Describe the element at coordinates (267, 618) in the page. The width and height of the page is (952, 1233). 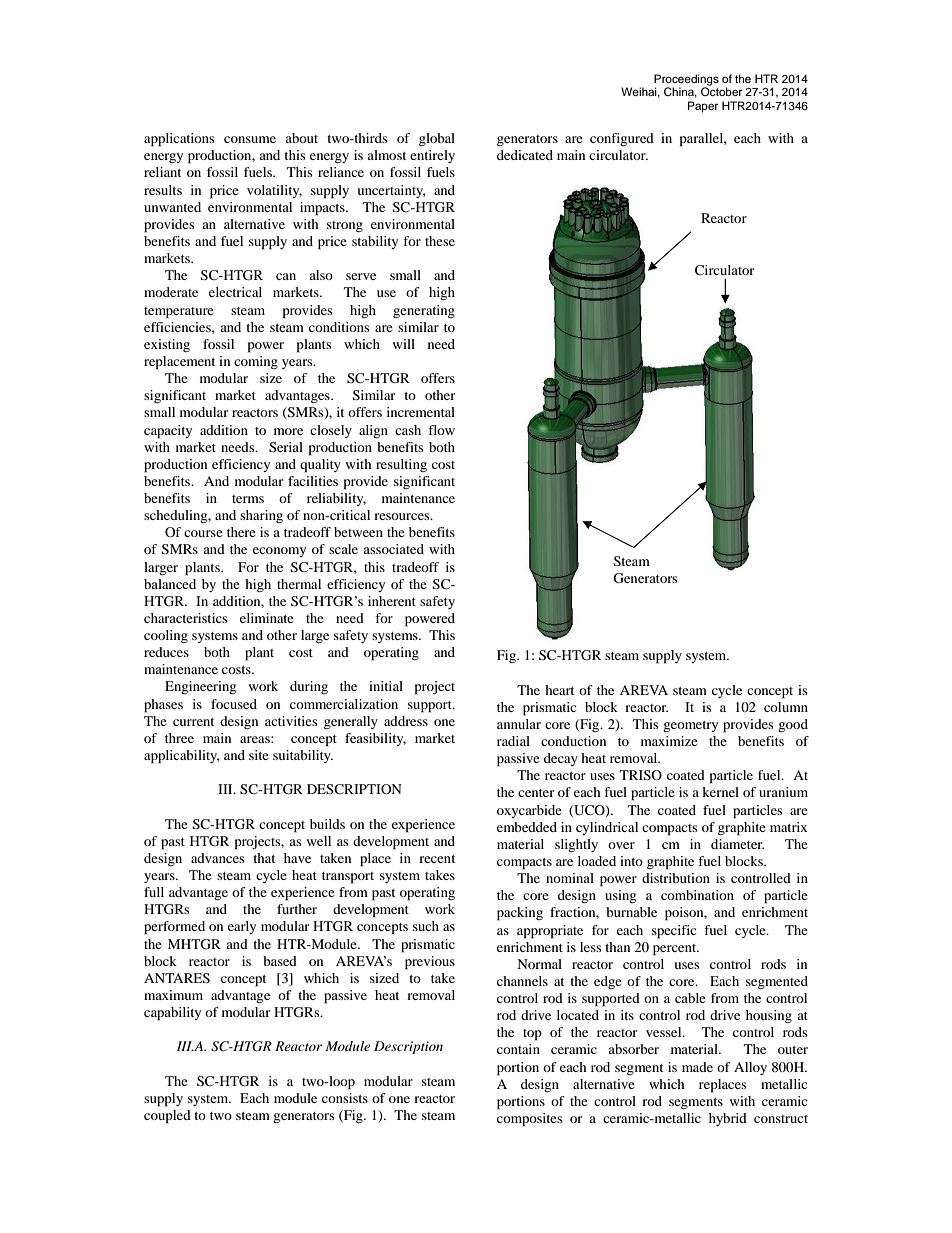
I see `eliminate` at that location.
